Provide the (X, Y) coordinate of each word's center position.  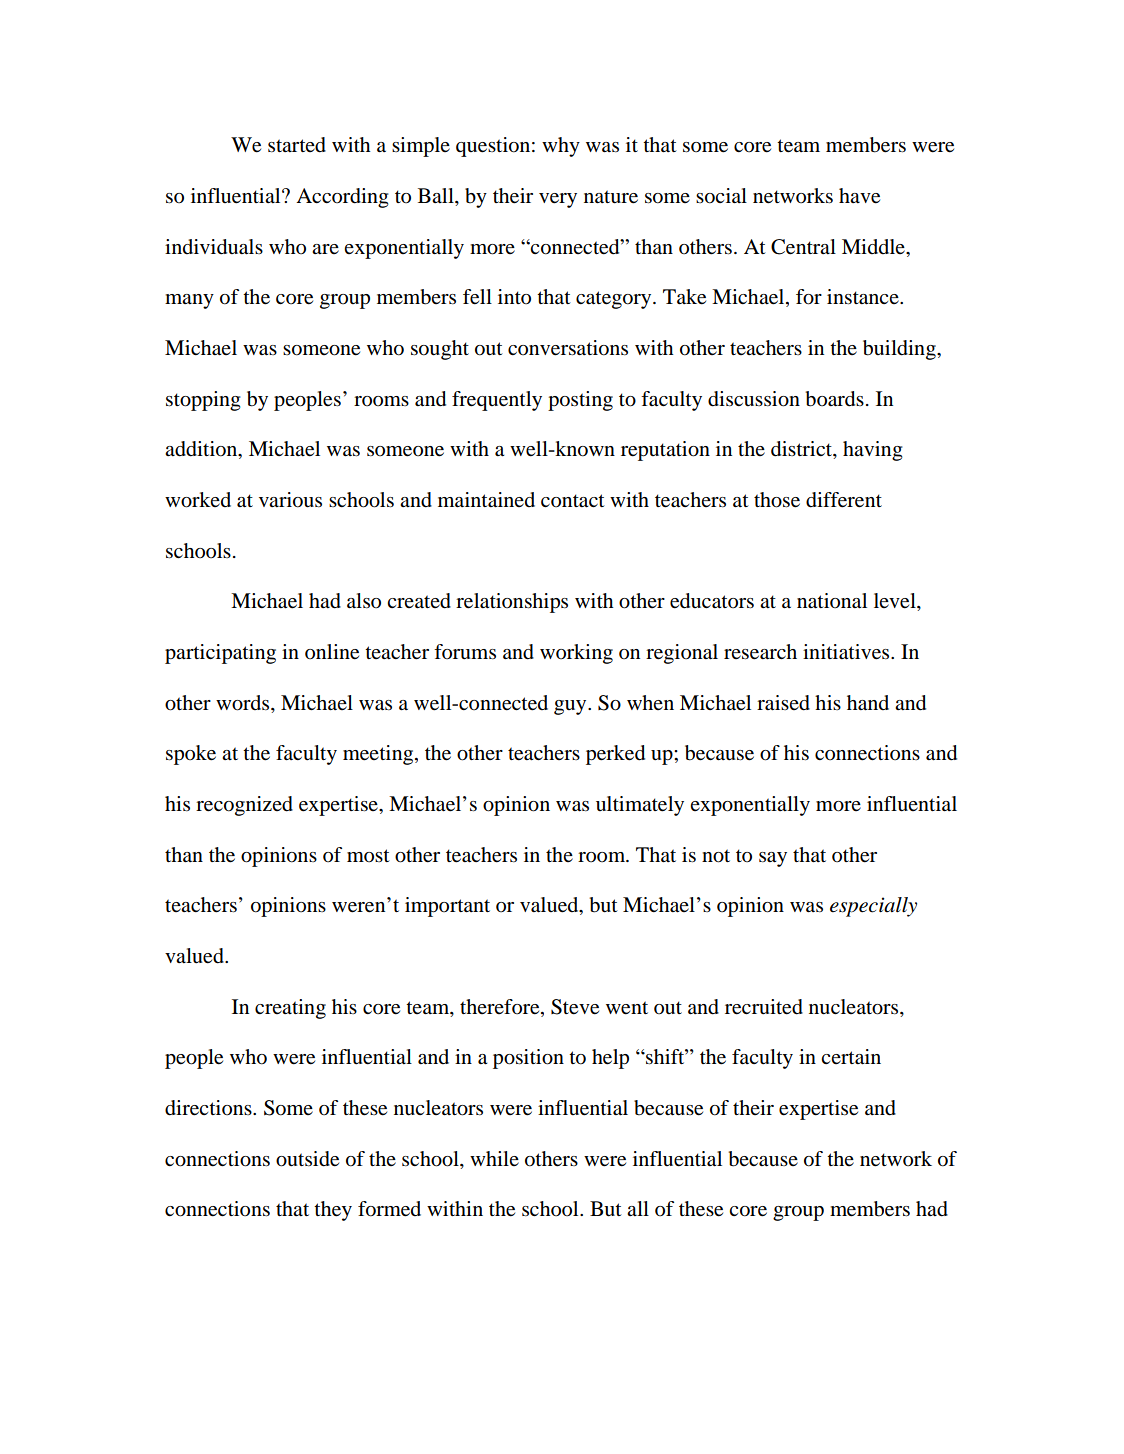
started (297, 145)
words (244, 704)
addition (202, 450)
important (447, 907)
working (576, 654)
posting (580, 401)
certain (851, 1057)
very (558, 200)
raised (783, 703)
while (494, 1158)
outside (307, 1159)
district (802, 450)
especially (873, 907)
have (859, 196)
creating (290, 1009)
